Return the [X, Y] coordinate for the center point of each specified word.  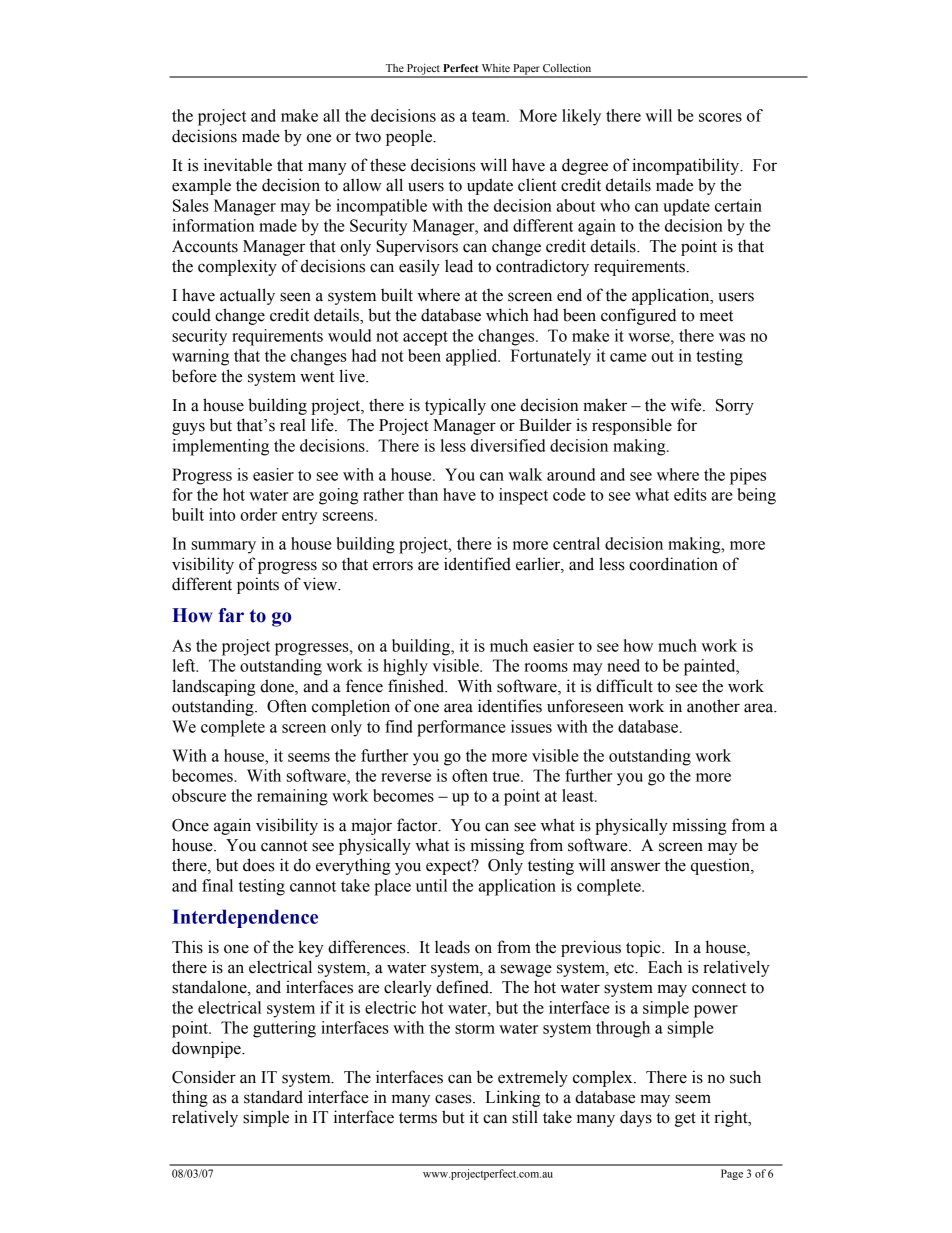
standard [273, 1097]
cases [454, 1099]
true [507, 776]
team [490, 116]
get [685, 1119]
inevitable [238, 165]
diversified [508, 445]
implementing [221, 447]
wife [687, 405]
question [721, 866]
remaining [292, 797]
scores [720, 117]
